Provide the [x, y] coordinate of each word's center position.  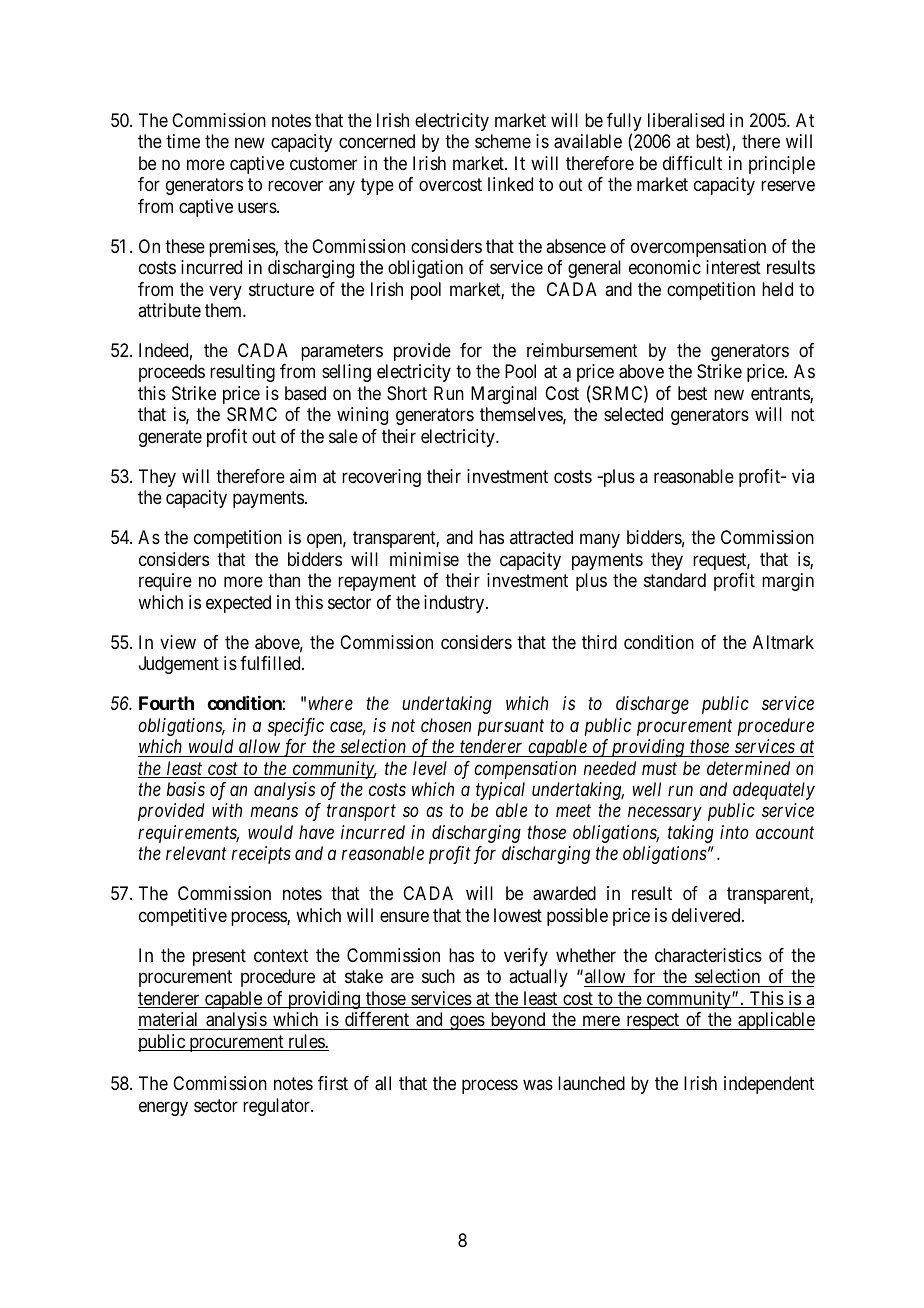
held [777, 289]
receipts [261, 855]
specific [296, 727]
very [225, 292]
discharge [652, 705]
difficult [692, 163]
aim [303, 476]
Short [407, 393]
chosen [446, 725]
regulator [277, 1107]
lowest [518, 915]
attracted [541, 537]
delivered [707, 915]
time [183, 141]
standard [675, 580]
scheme [503, 141]
